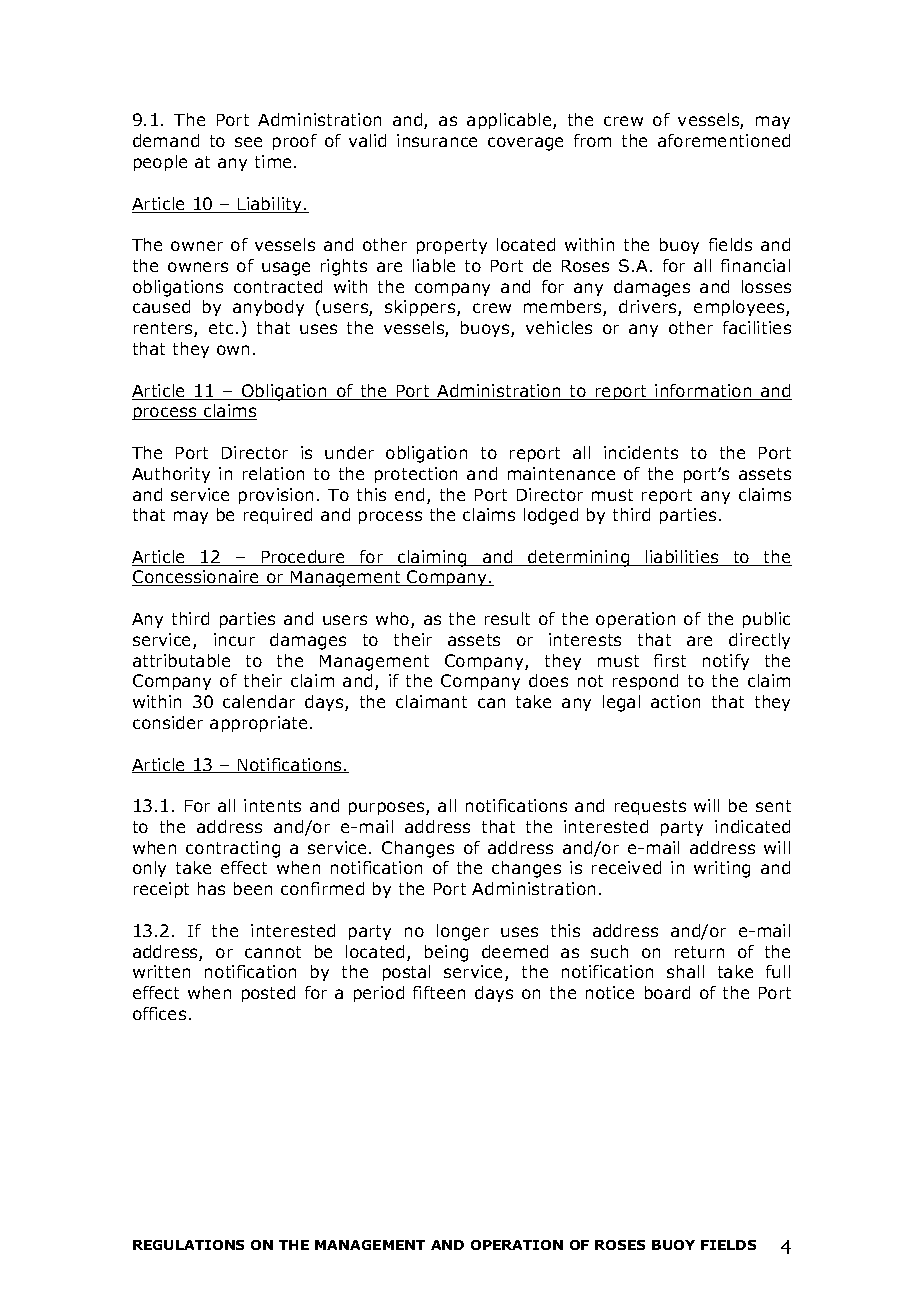 The width and height of the screenshot is (924, 1308). Describe the element at coordinates (188, 1245) in the screenshot. I see `REGULATIONS` at that location.
